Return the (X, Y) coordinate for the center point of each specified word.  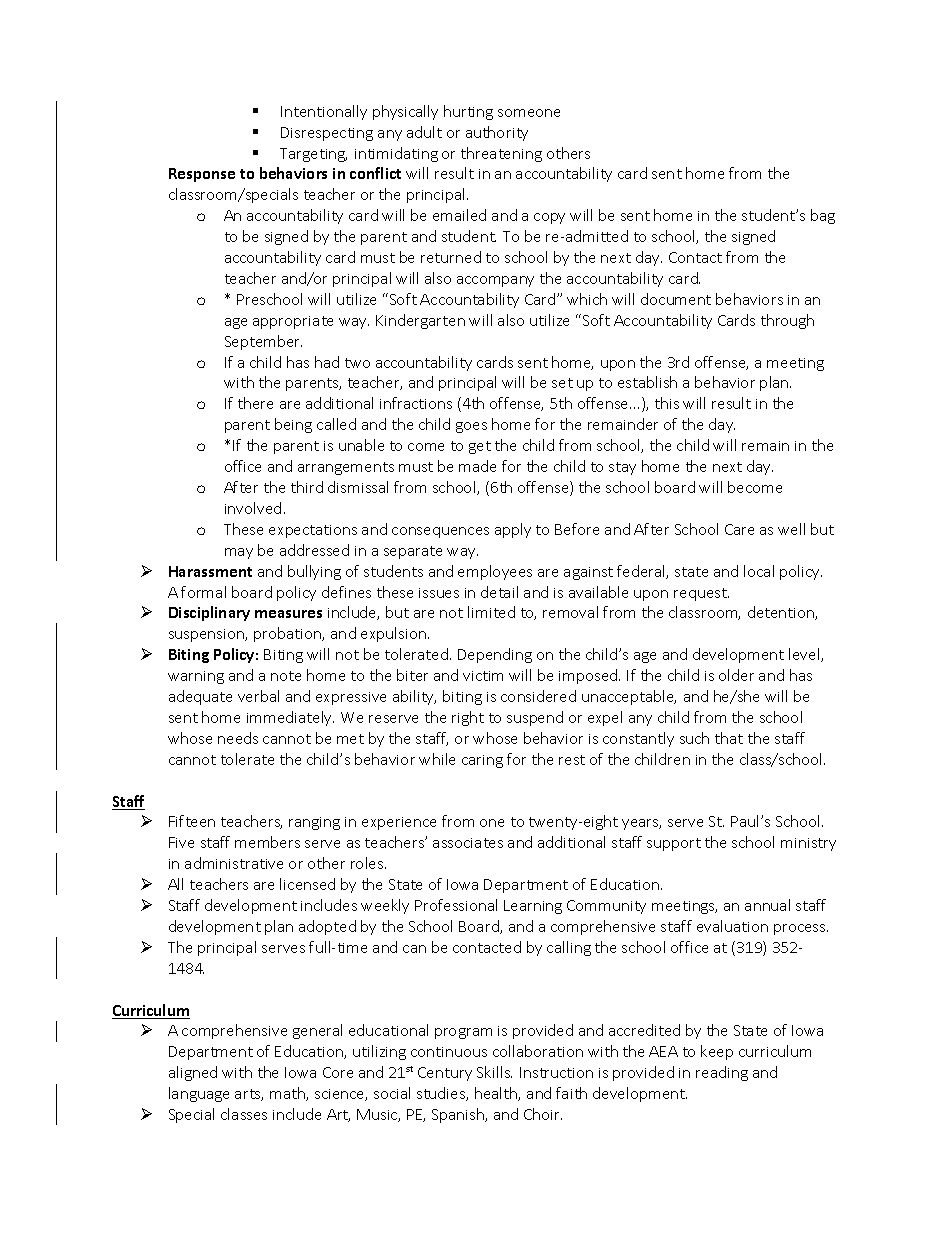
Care (739, 529)
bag (823, 216)
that (729, 738)
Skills (494, 1072)
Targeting (313, 155)
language (199, 1094)
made (477, 466)
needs (238, 738)
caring (482, 761)
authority (497, 133)
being (293, 425)
